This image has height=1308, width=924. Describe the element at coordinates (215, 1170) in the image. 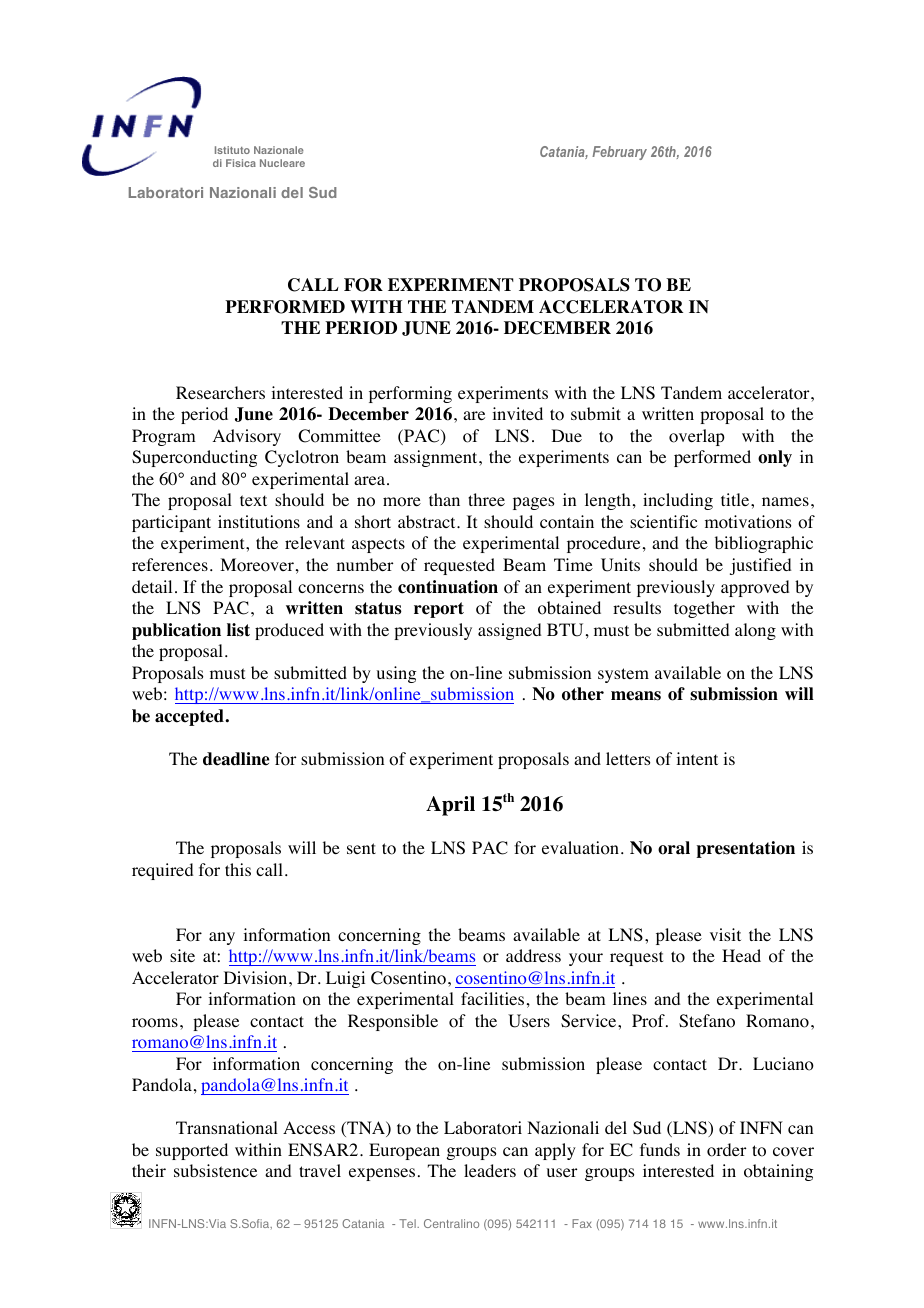

I see `subsistence` at that location.
